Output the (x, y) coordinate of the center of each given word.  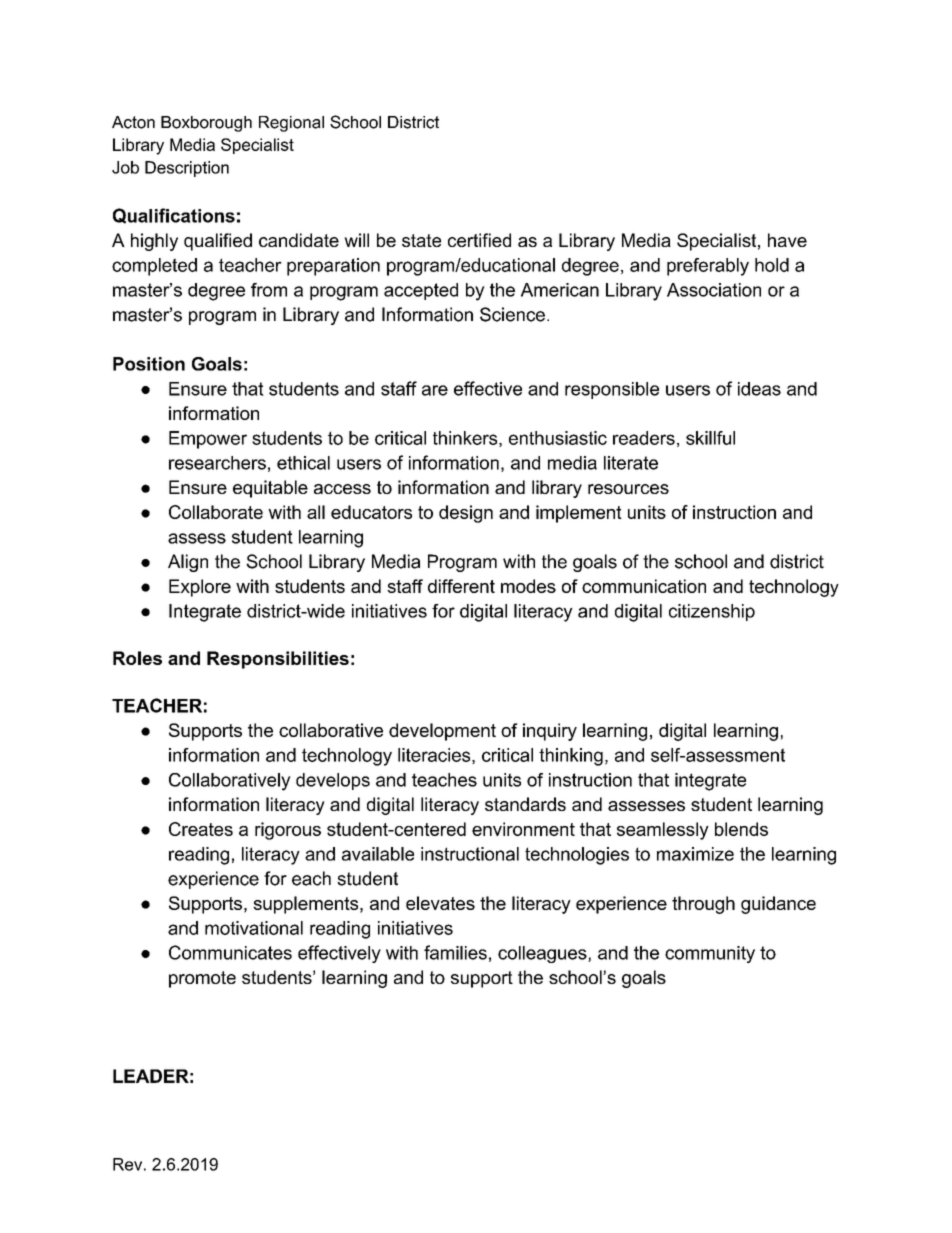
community (710, 954)
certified (479, 240)
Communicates (230, 952)
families (455, 952)
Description (187, 169)
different (461, 586)
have (787, 240)
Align (188, 563)
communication (644, 586)
